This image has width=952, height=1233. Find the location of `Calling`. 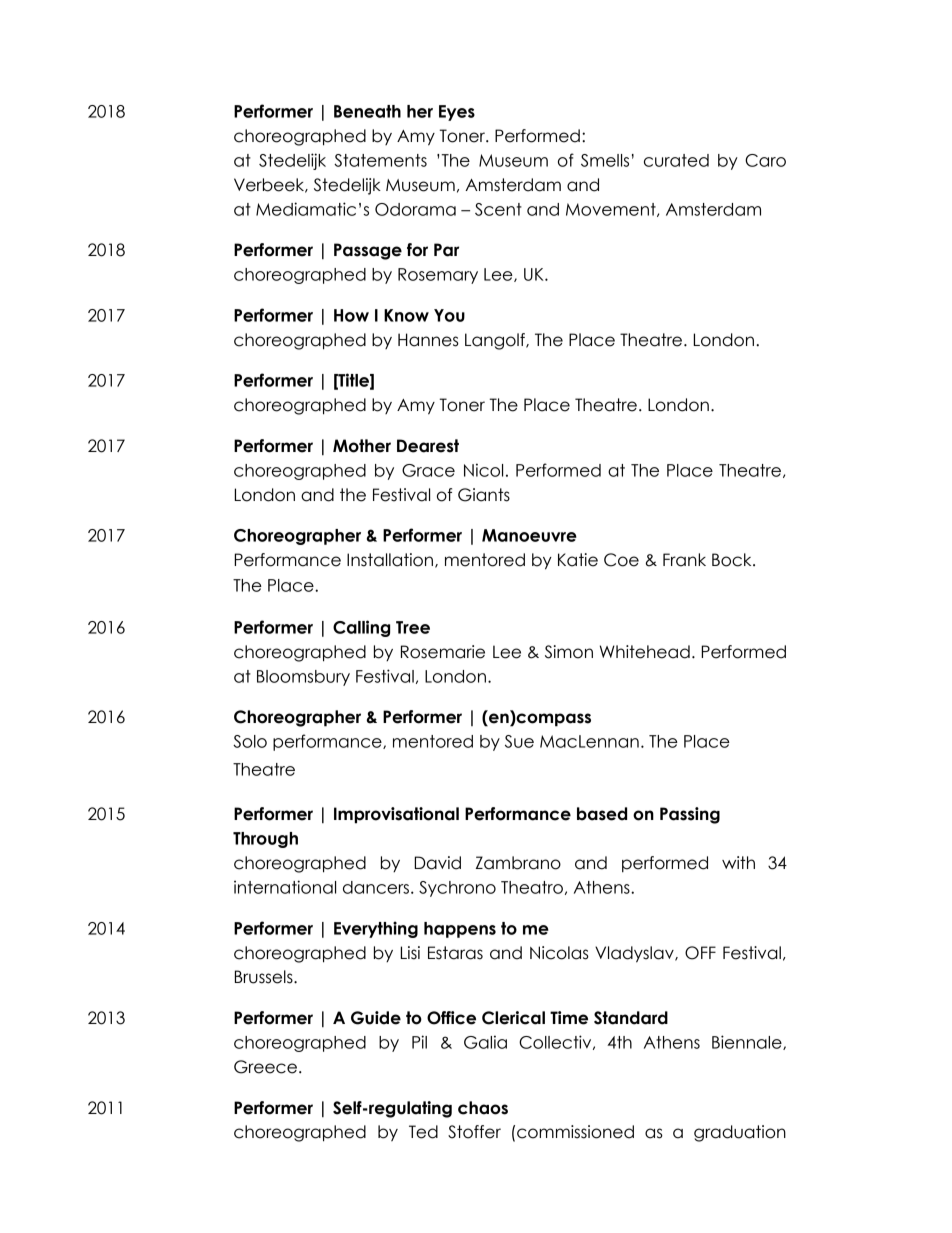

Calling is located at coordinates (361, 628).
